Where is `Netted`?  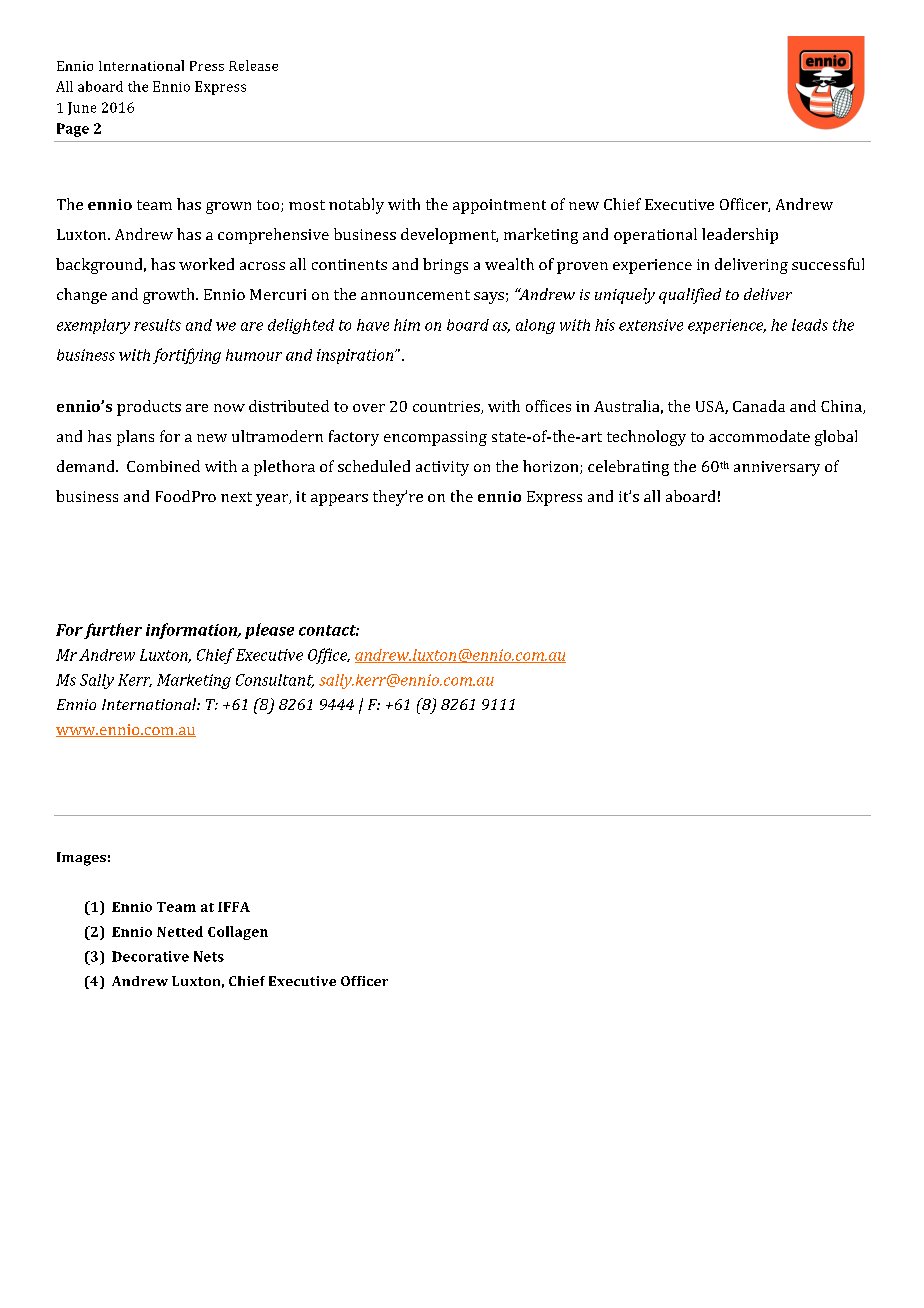 Netted is located at coordinates (180, 931).
